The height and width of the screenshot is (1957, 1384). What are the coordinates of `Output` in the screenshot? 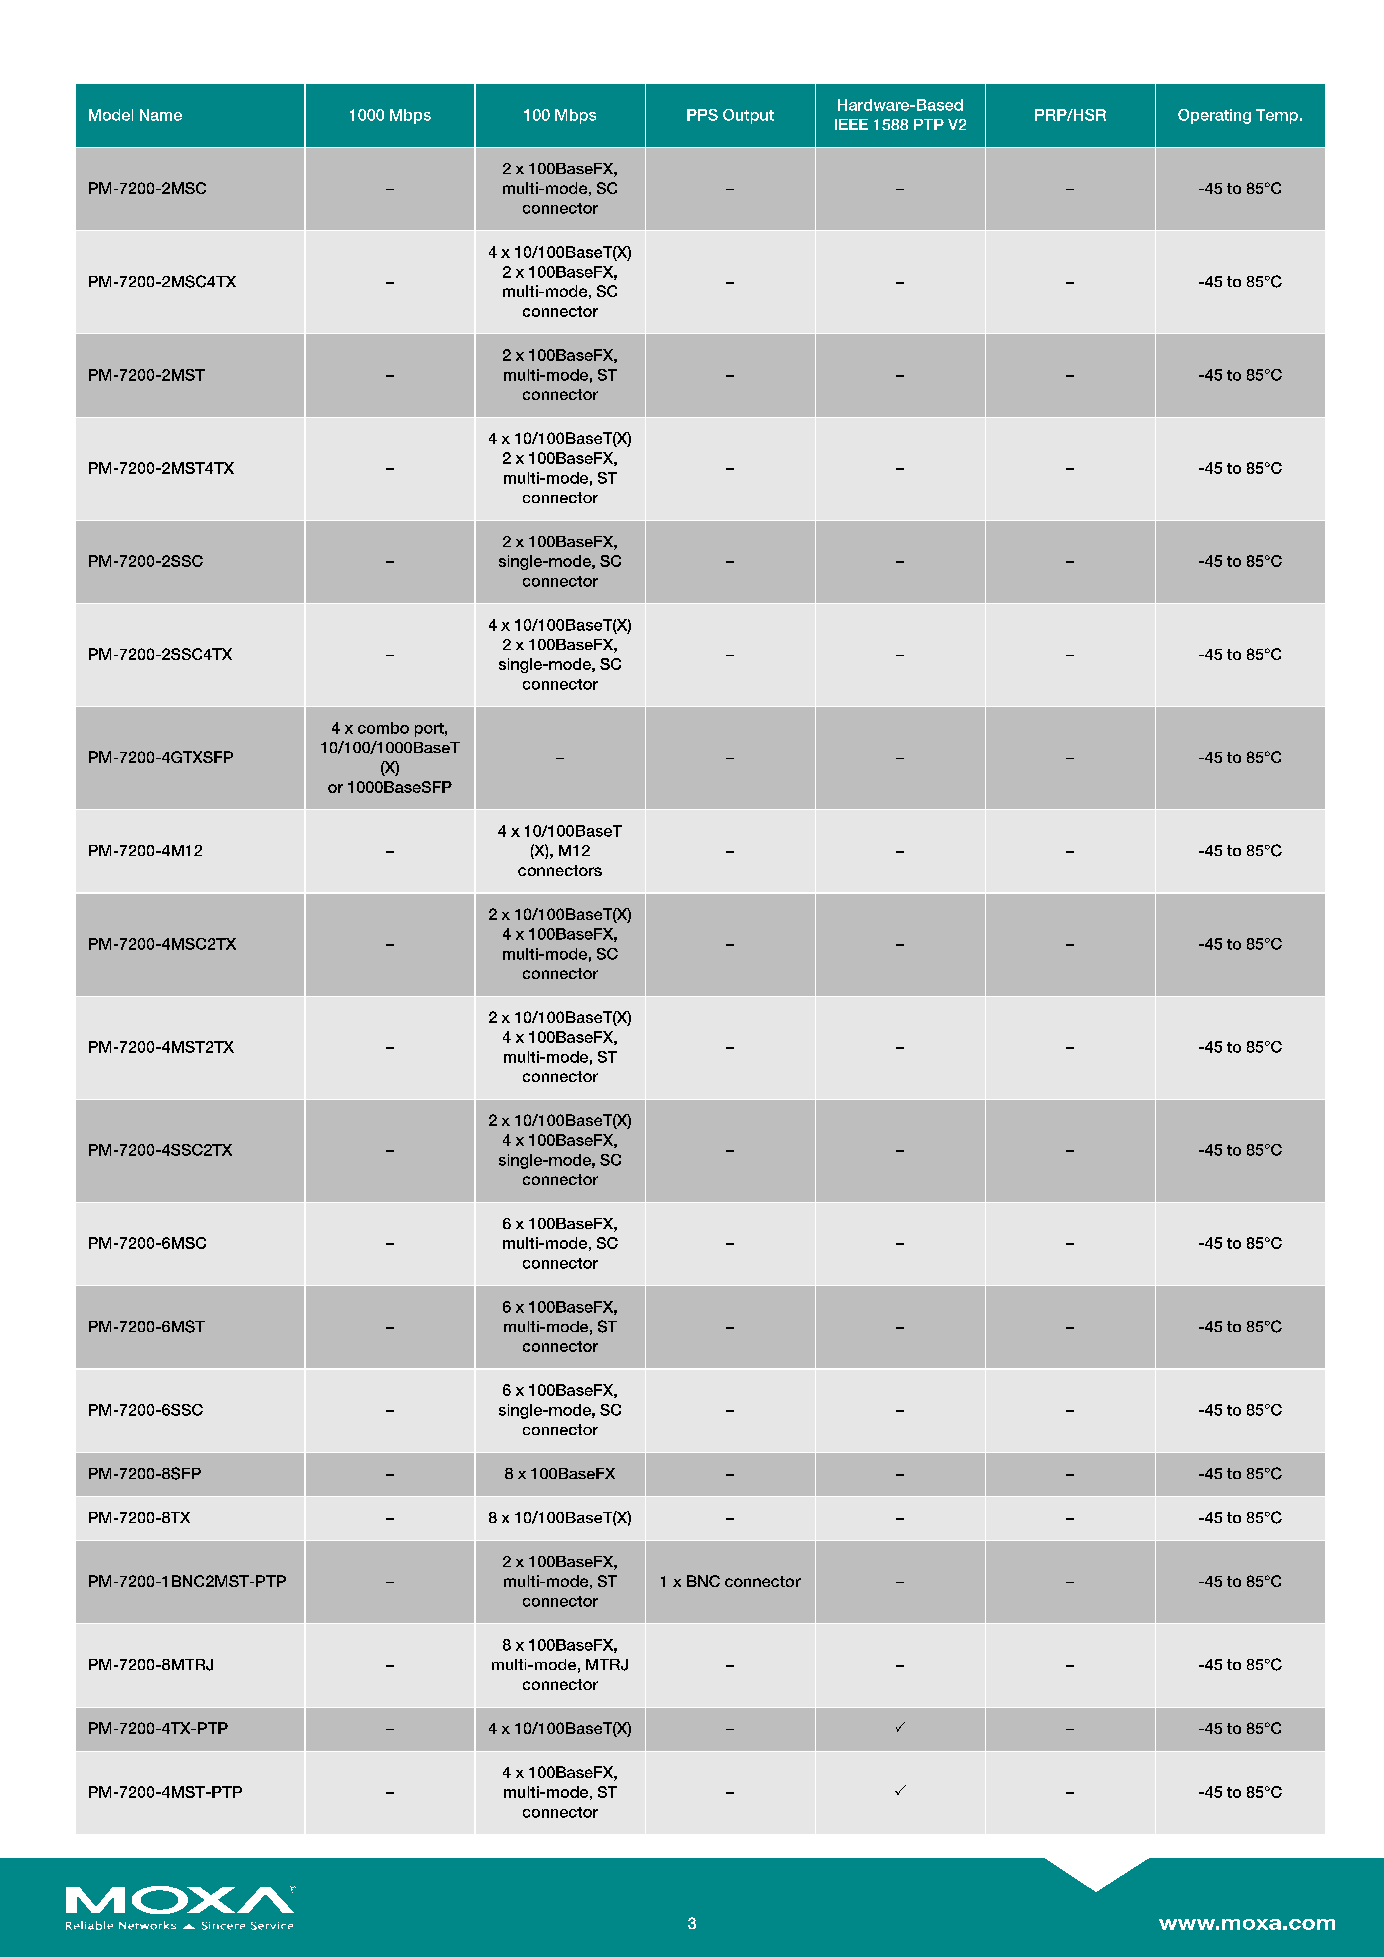 It's located at (748, 116).
